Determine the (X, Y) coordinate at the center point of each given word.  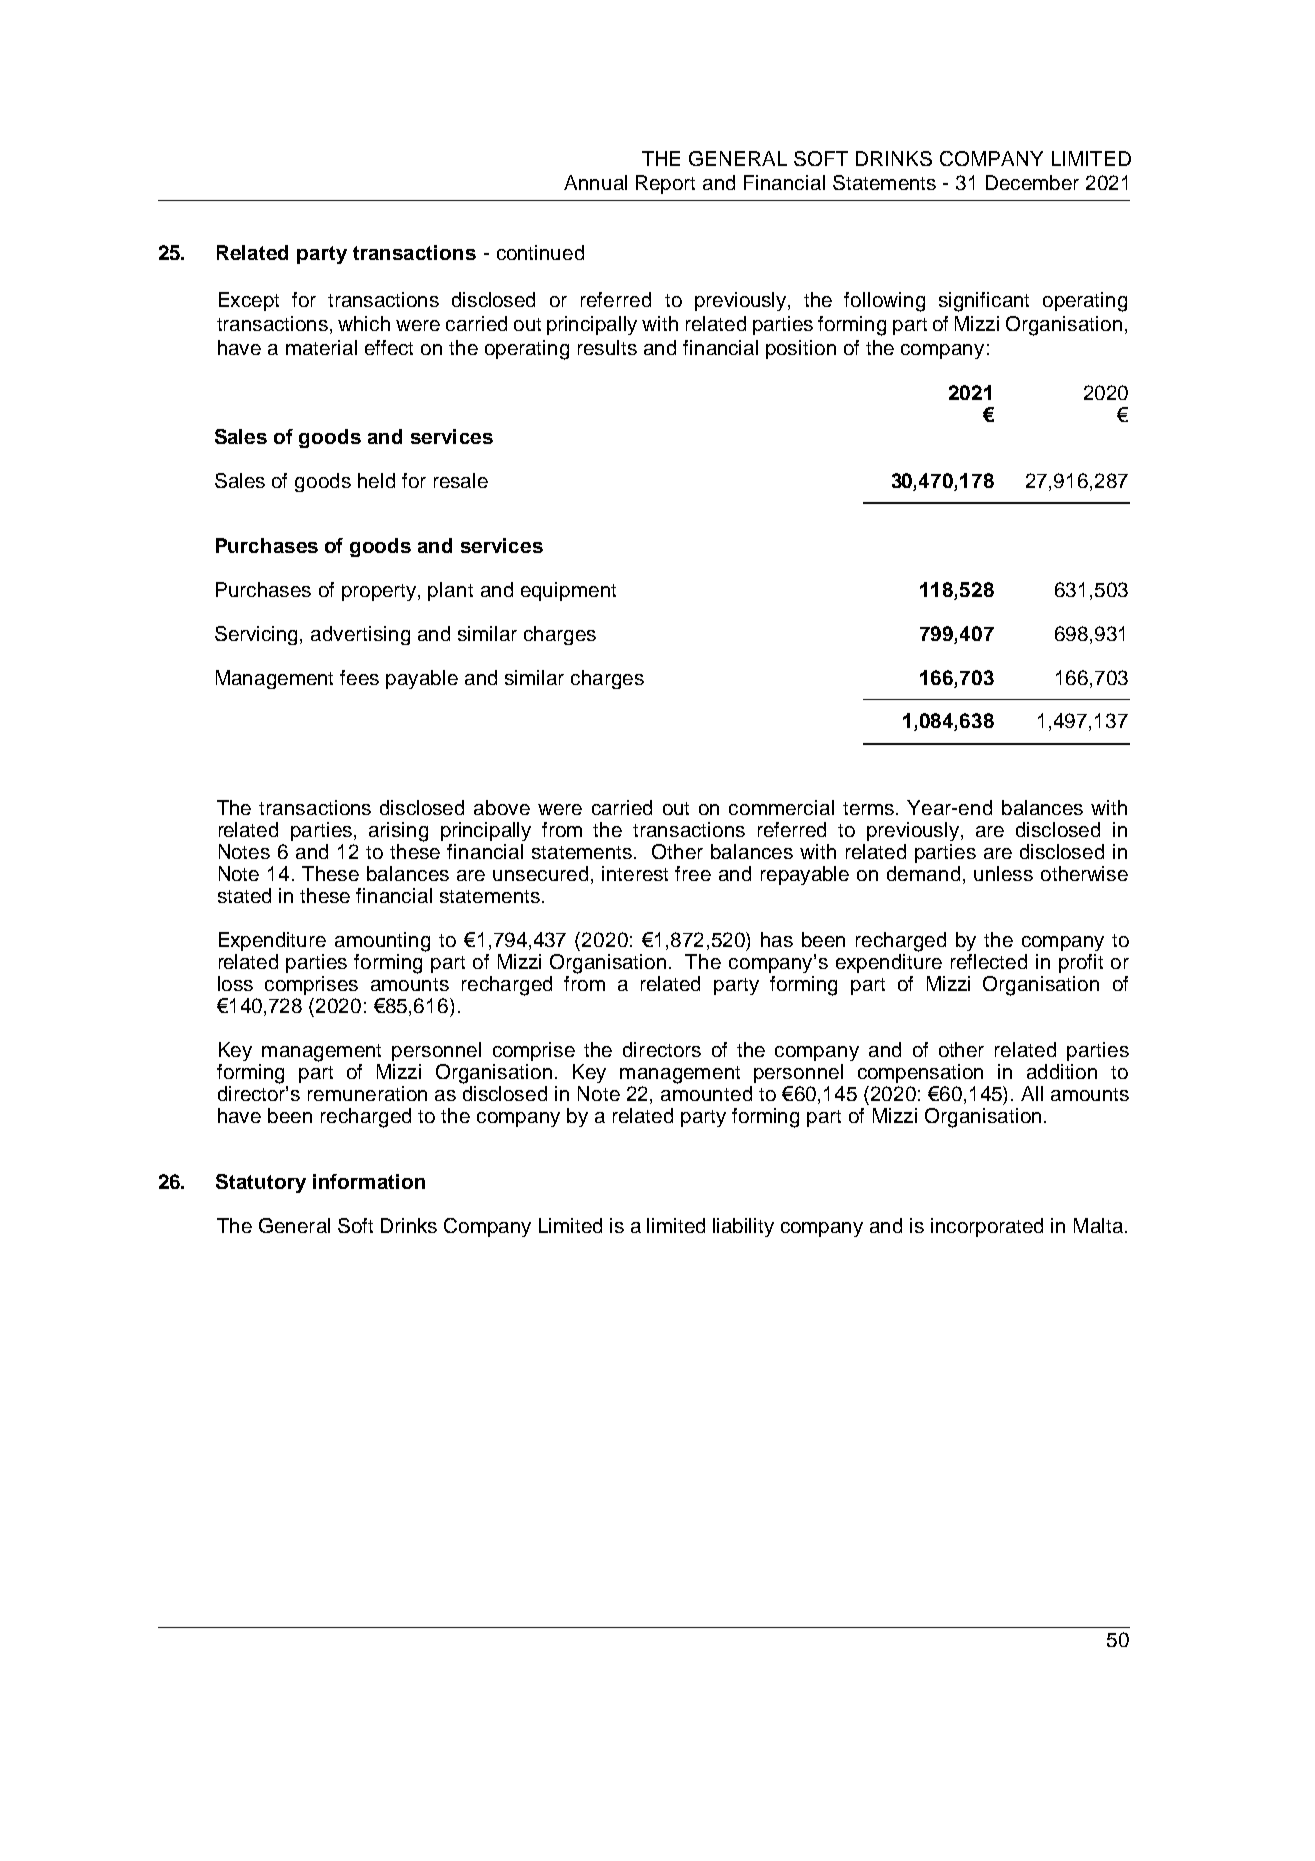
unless (1003, 873)
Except (249, 301)
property (380, 592)
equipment (568, 591)
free (693, 873)
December (1032, 182)
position (801, 349)
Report (665, 184)
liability (743, 1227)
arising (398, 832)
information (369, 1181)
